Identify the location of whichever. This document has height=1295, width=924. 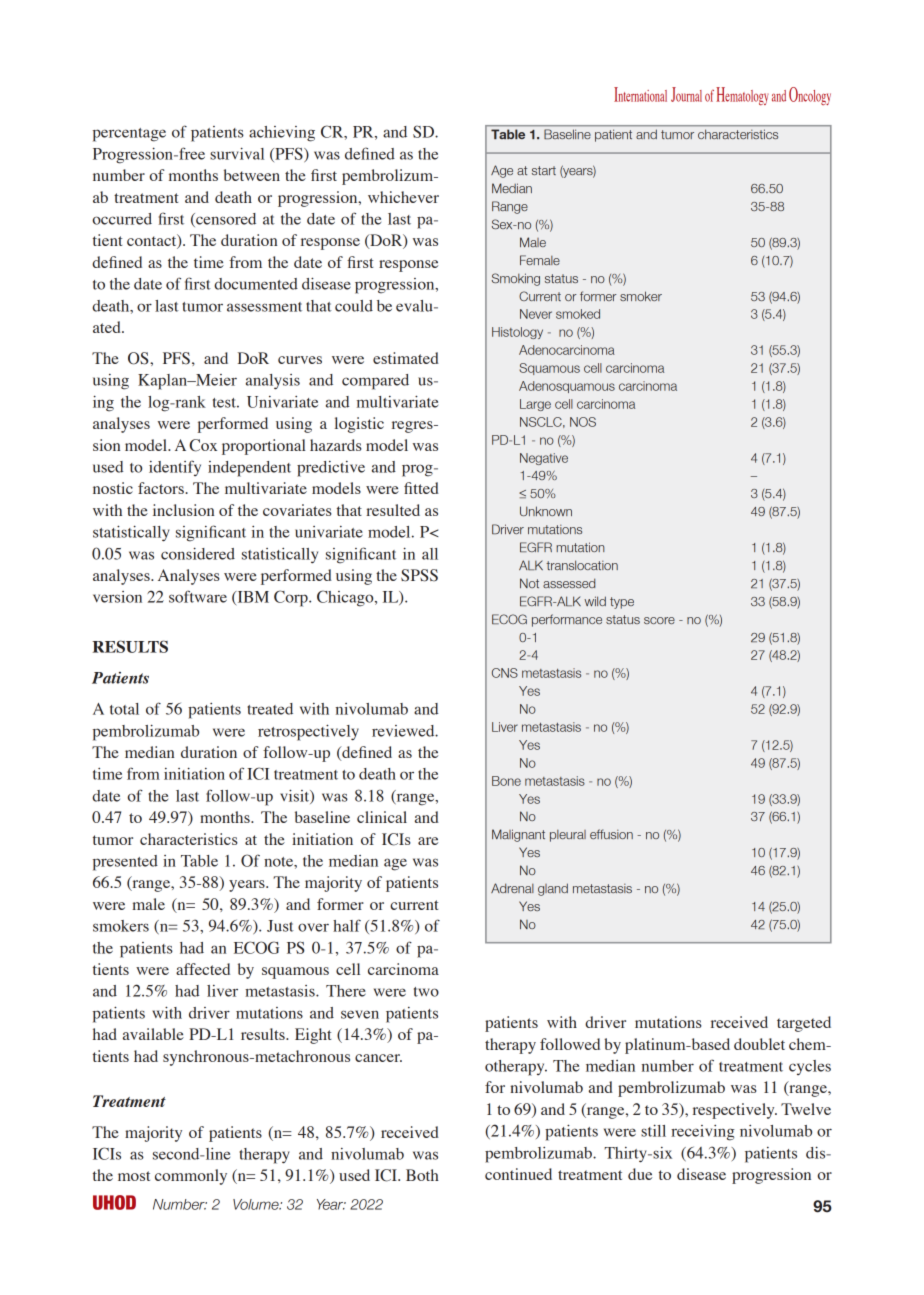
(403, 197).
